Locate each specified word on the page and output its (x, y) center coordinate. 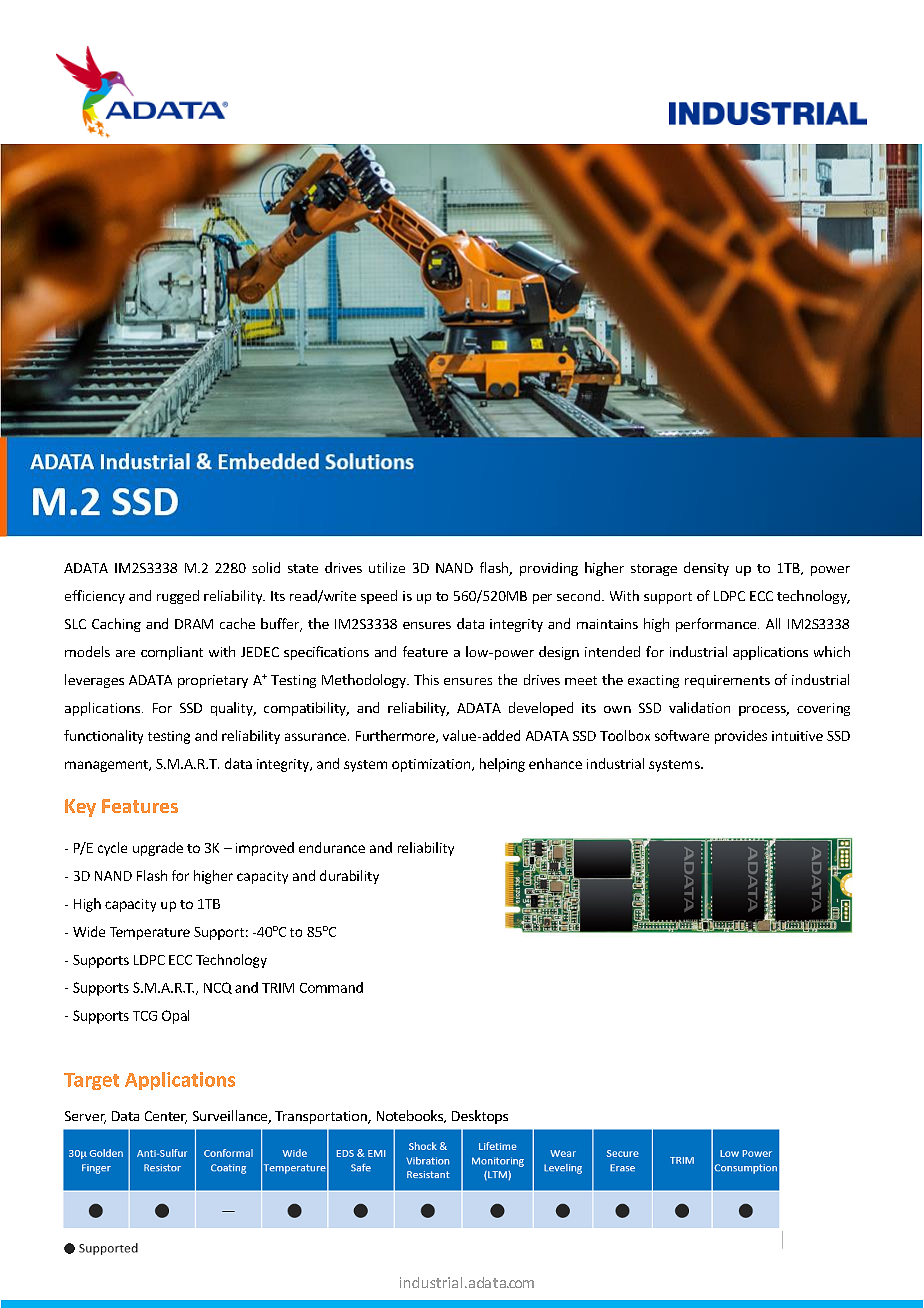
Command (331, 987)
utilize (387, 567)
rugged (178, 597)
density (706, 569)
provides (741, 737)
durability (349, 877)
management (107, 766)
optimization (431, 765)
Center (166, 1117)
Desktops (480, 1117)
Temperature (150, 933)
